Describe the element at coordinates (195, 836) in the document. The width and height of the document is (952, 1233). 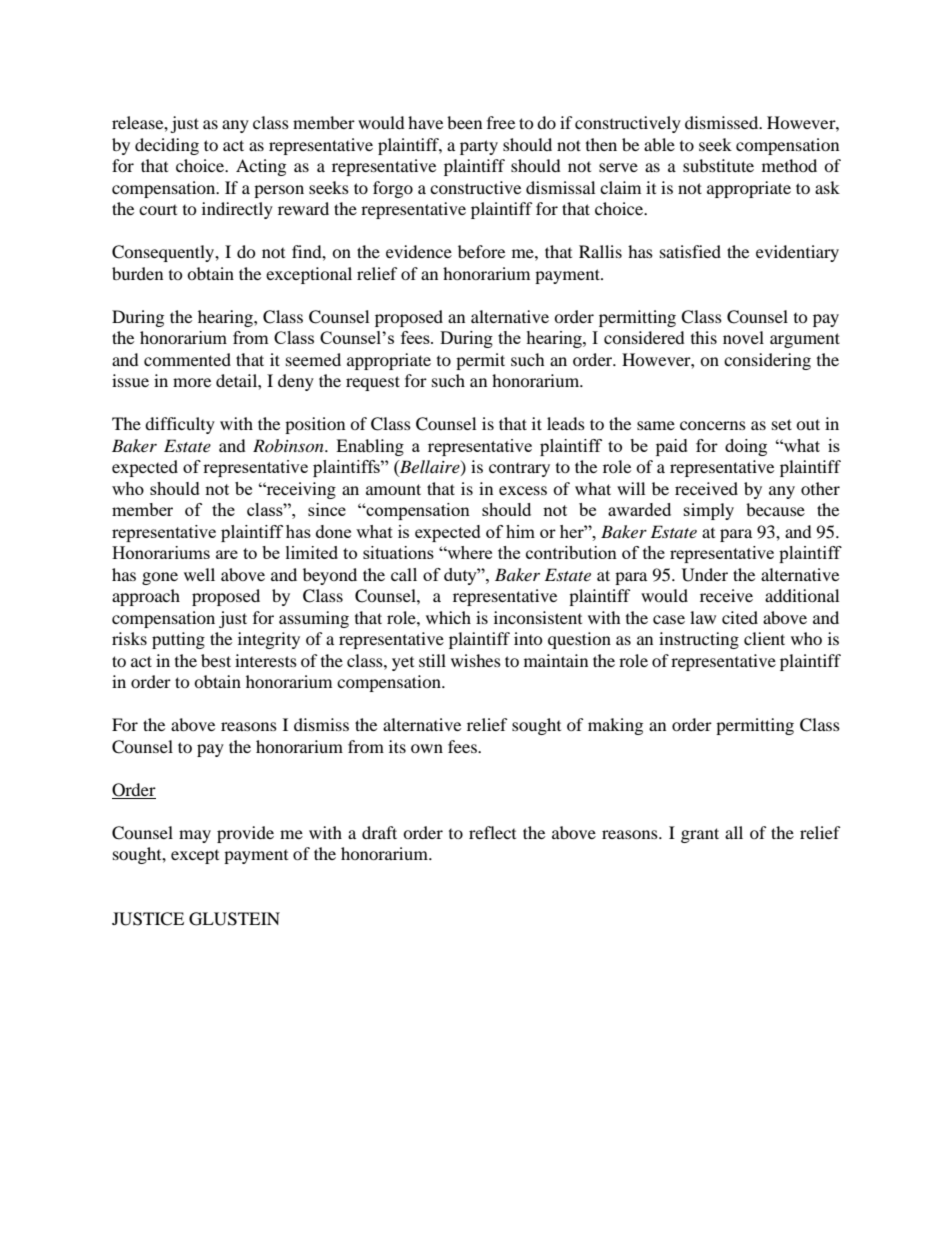
I see `may` at that location.
